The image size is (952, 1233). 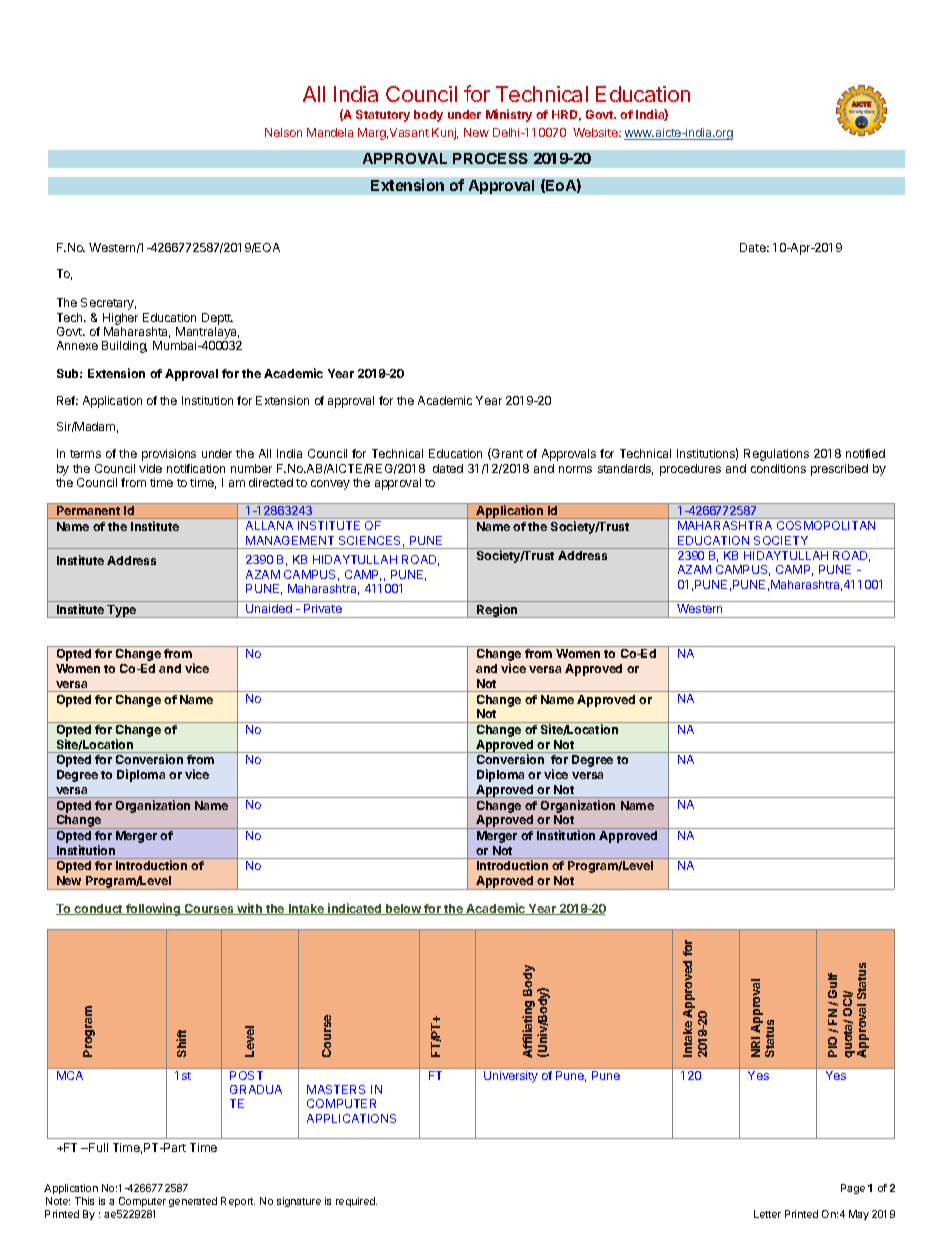 I want to click on vide, so click(x=150, y=468).
